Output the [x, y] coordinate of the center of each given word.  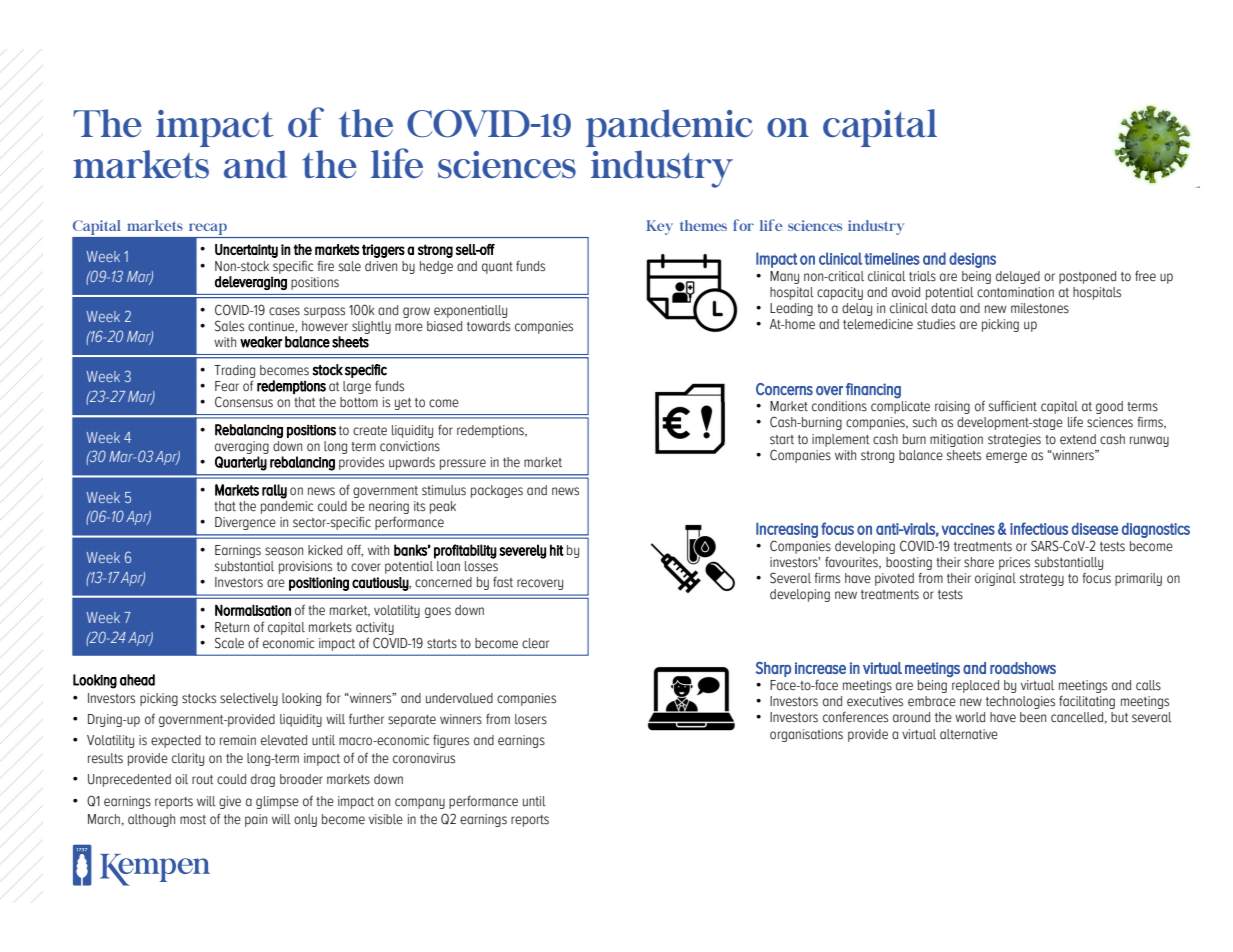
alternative [969, 734]
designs [972, 260]
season [284, 551]
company [420, 803]
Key [659, 227]
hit [557, 550]
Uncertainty [246, 251]
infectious [1039, 528]
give [230, 802]
